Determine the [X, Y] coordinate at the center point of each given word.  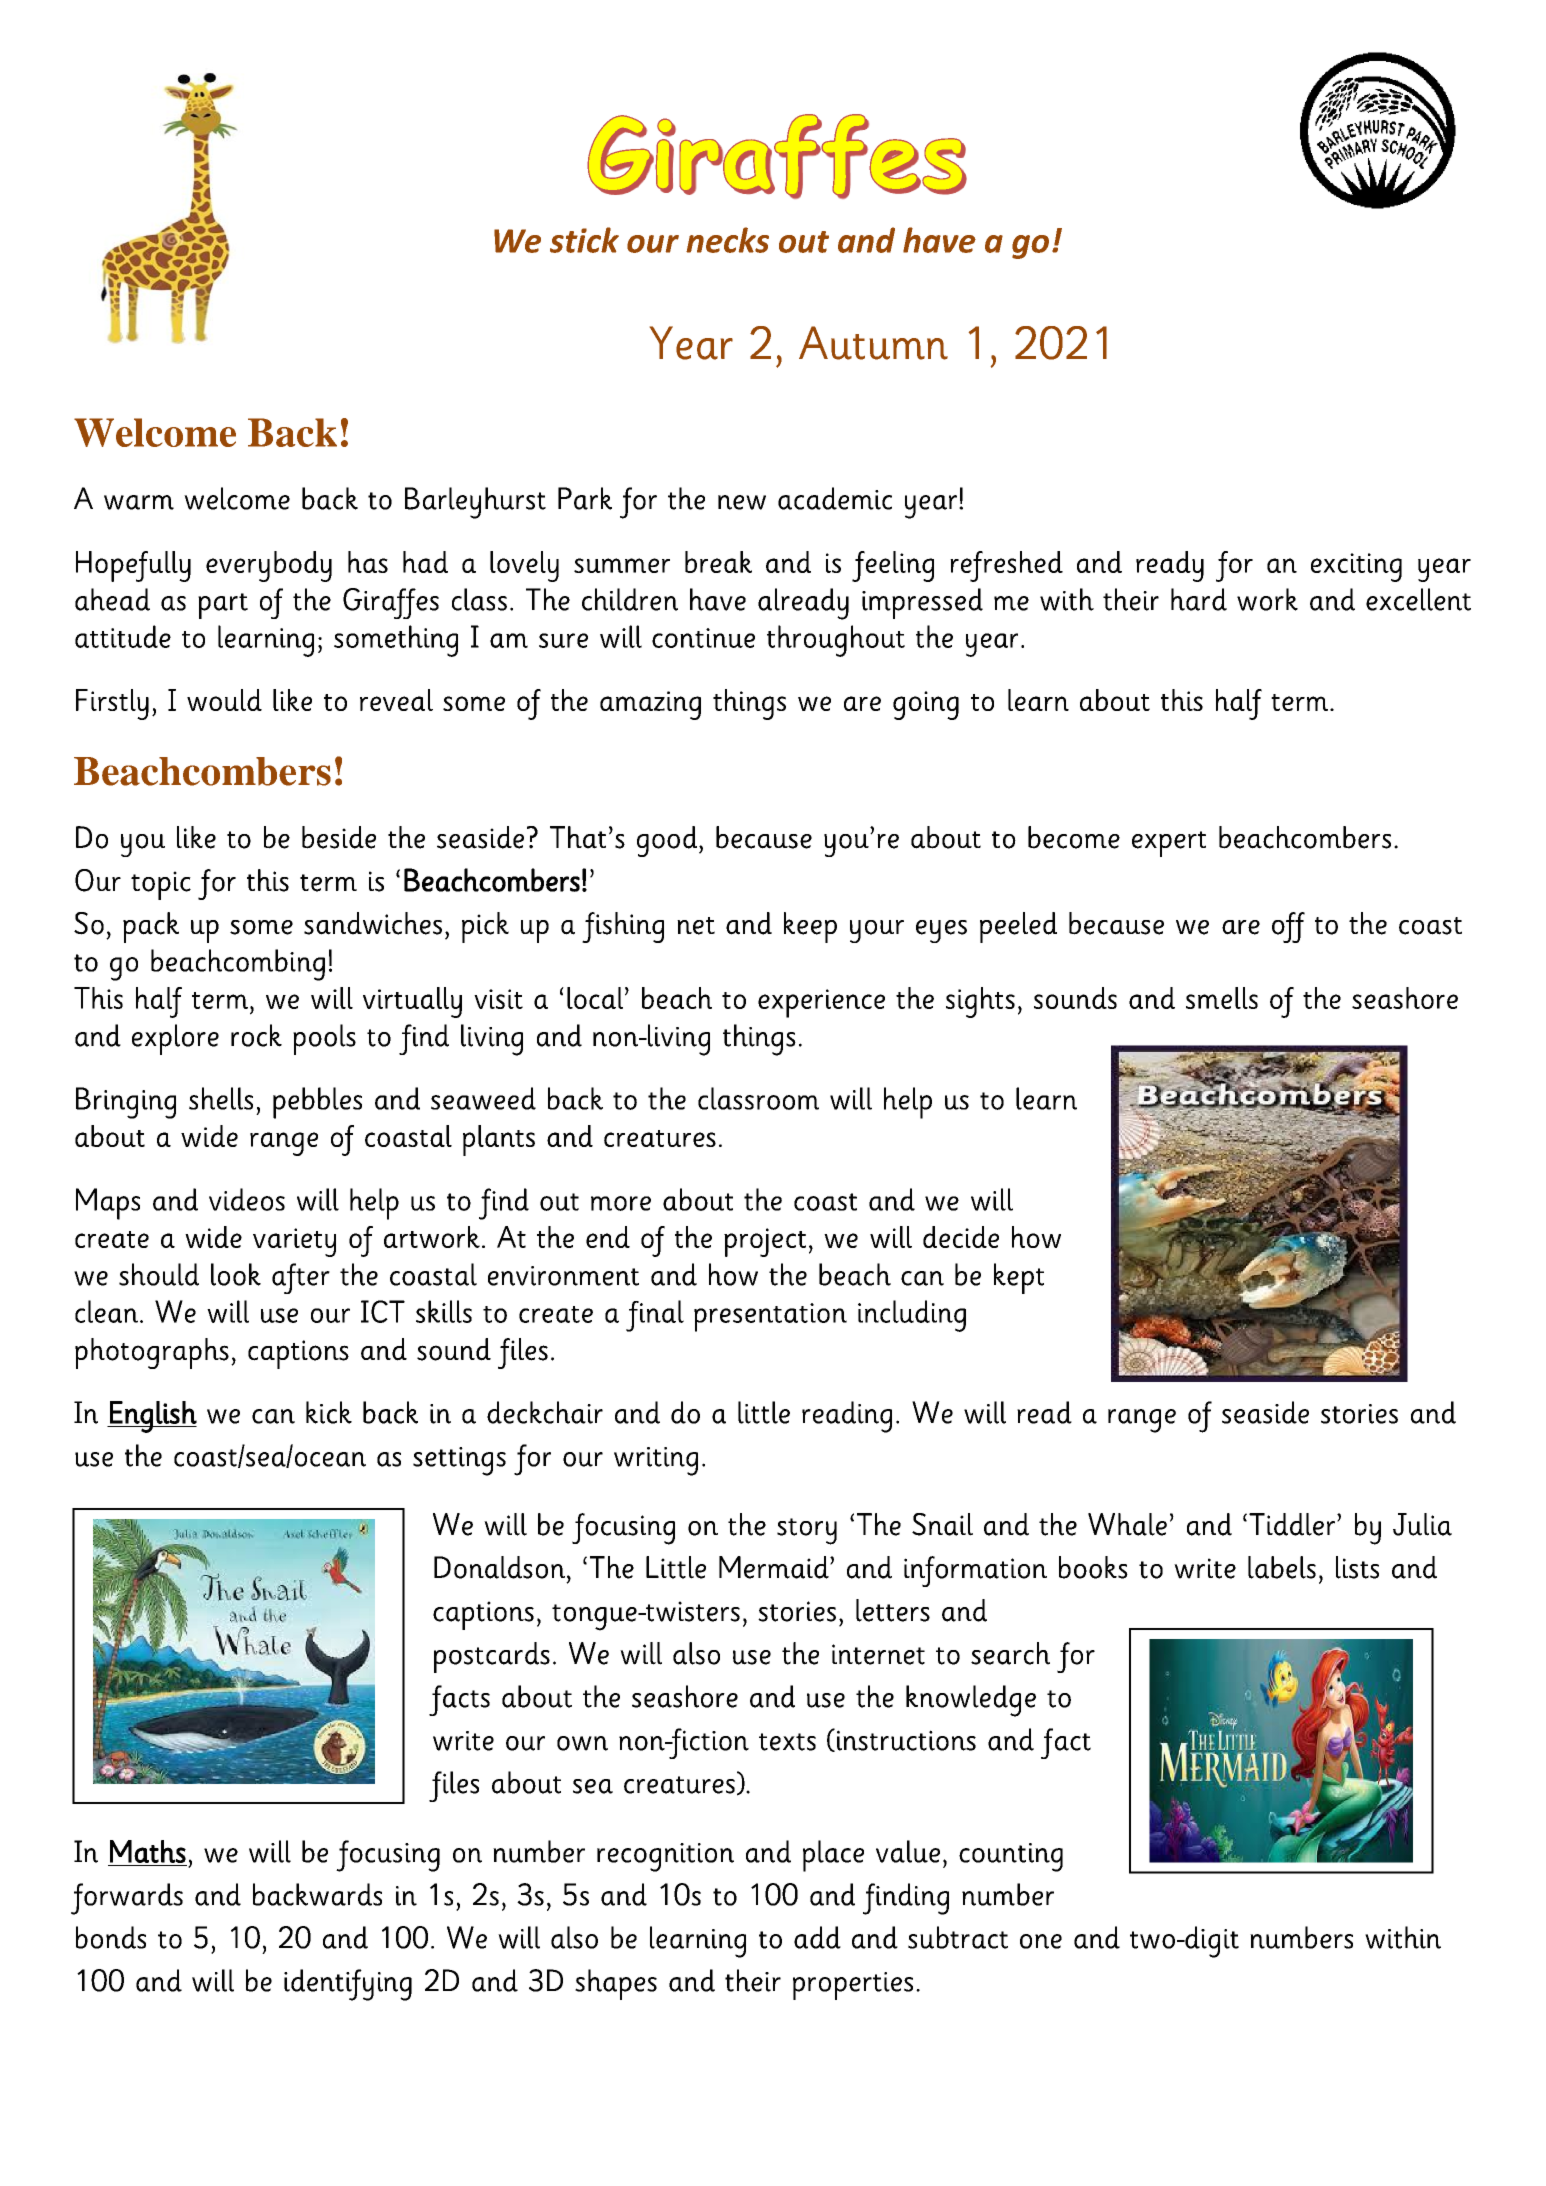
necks [727, 240]
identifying [348, 1985]
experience [821, 1003]
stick [584, 240]
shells [221, 1098]
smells [1222, 998]
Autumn [873, 343]
